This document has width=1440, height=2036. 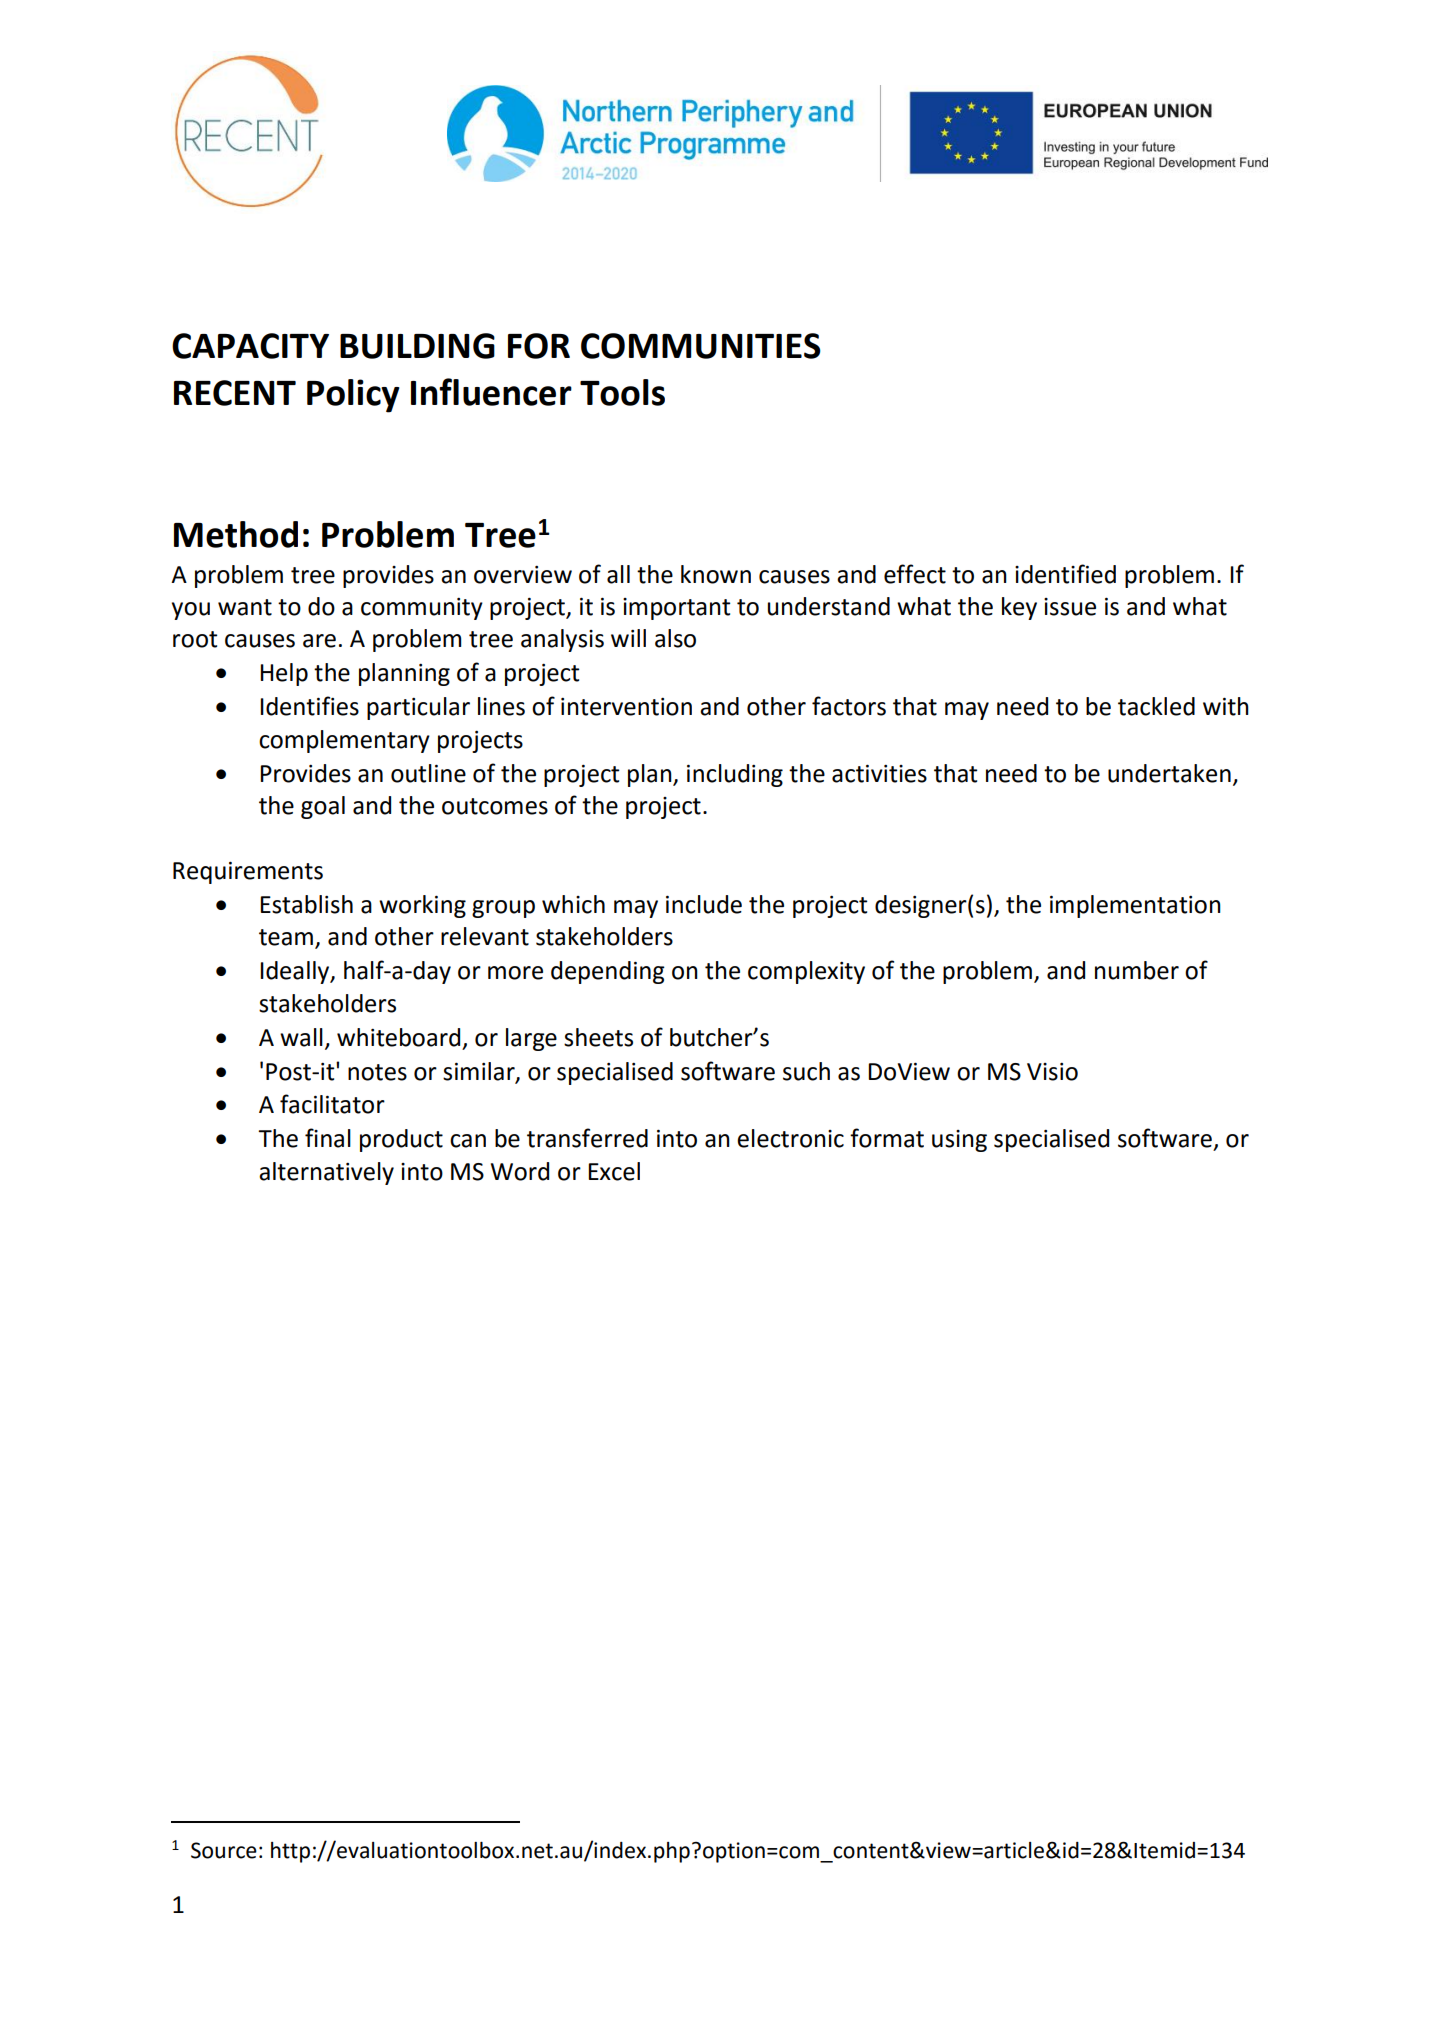 What do you see at coordinates (701, 346) in the document?
I see `COMMUNITIES` at bounding box center [701, 346].
